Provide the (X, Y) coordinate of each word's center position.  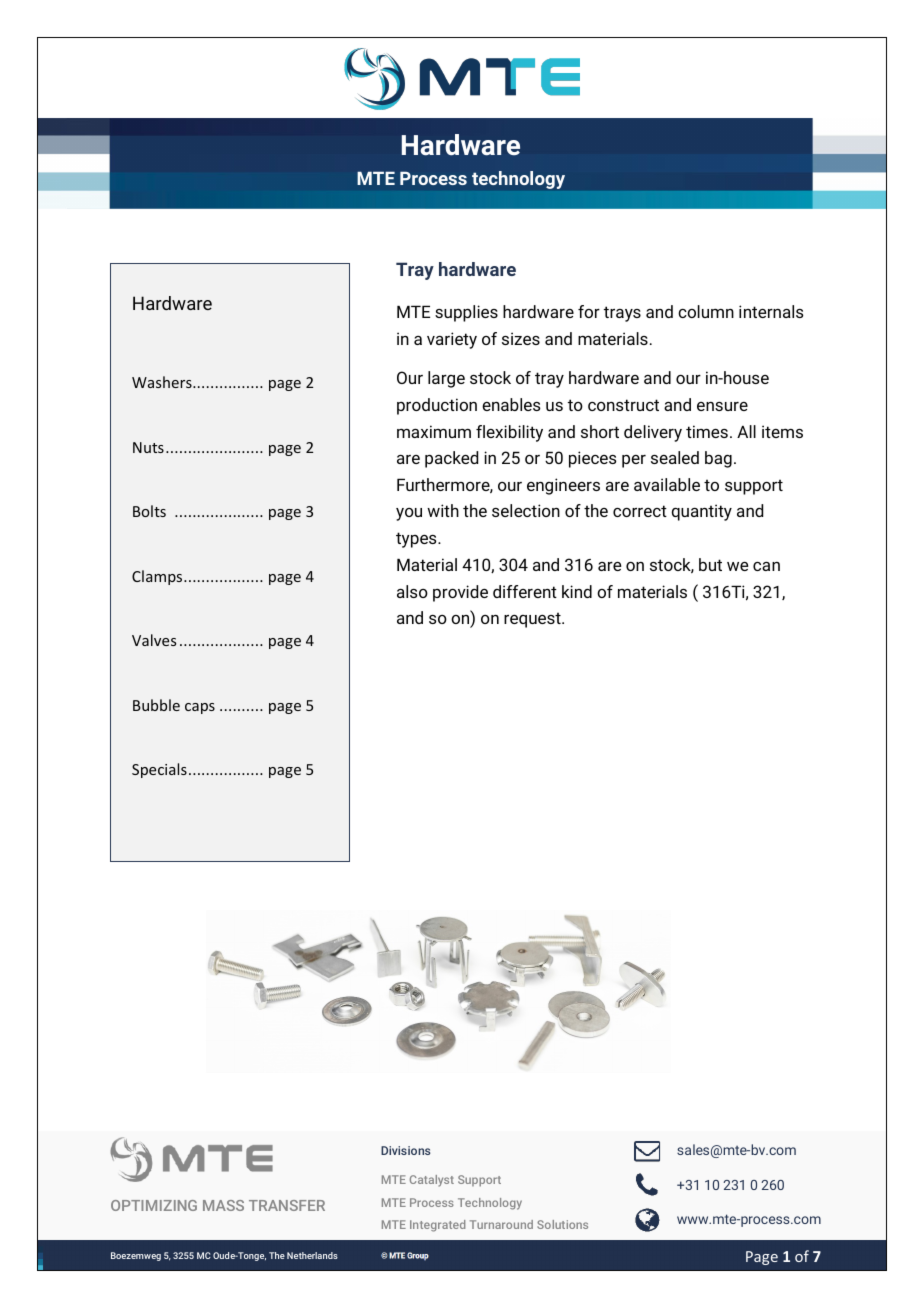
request (533, 620)
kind (577, 591)
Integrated (437, 1226)
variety (452, 340)
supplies (466, 313)
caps (200, 708)
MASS (223, 1205)
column (706, 311)
